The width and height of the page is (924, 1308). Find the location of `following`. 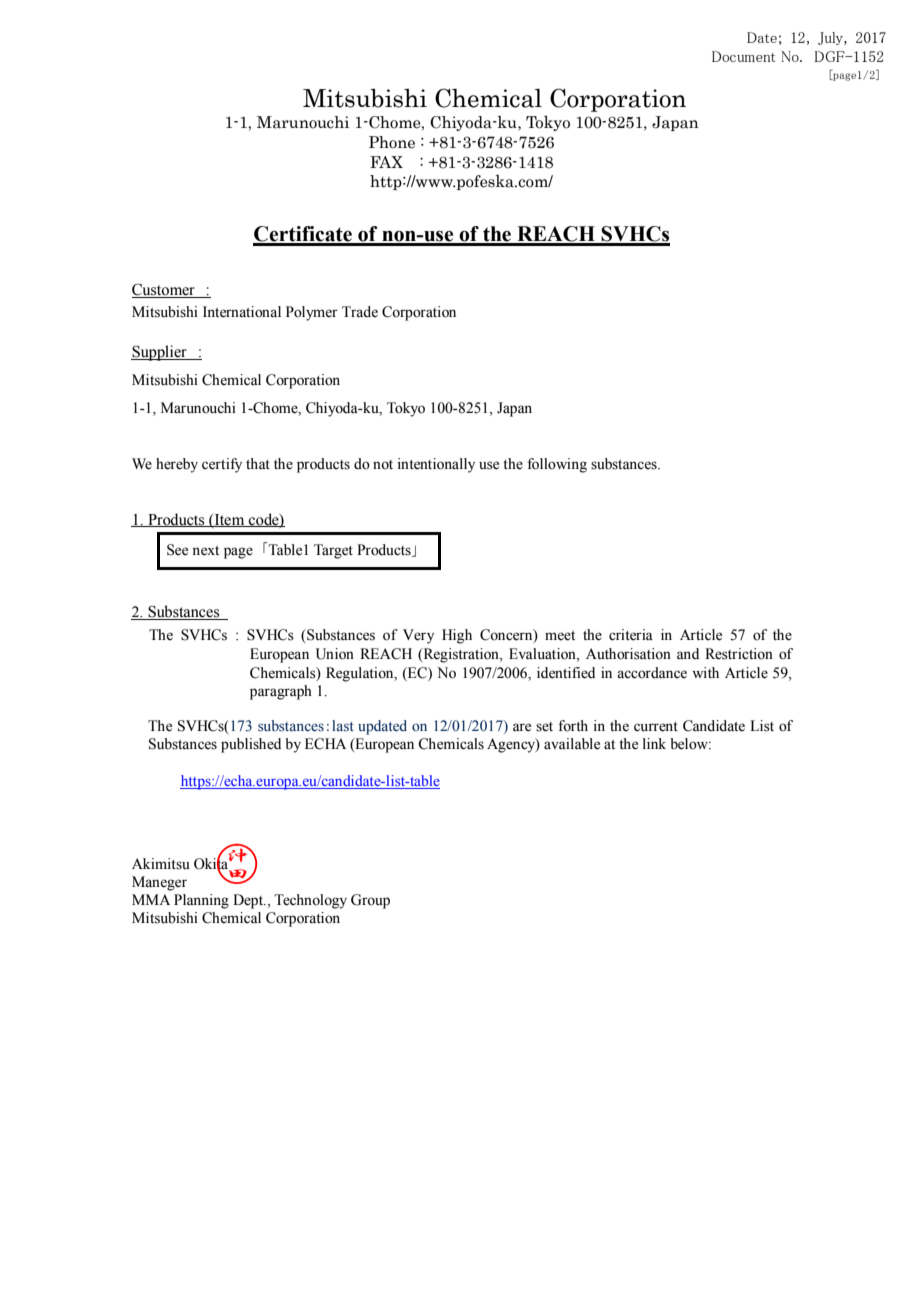

following is located at coordinates (557, 465).
